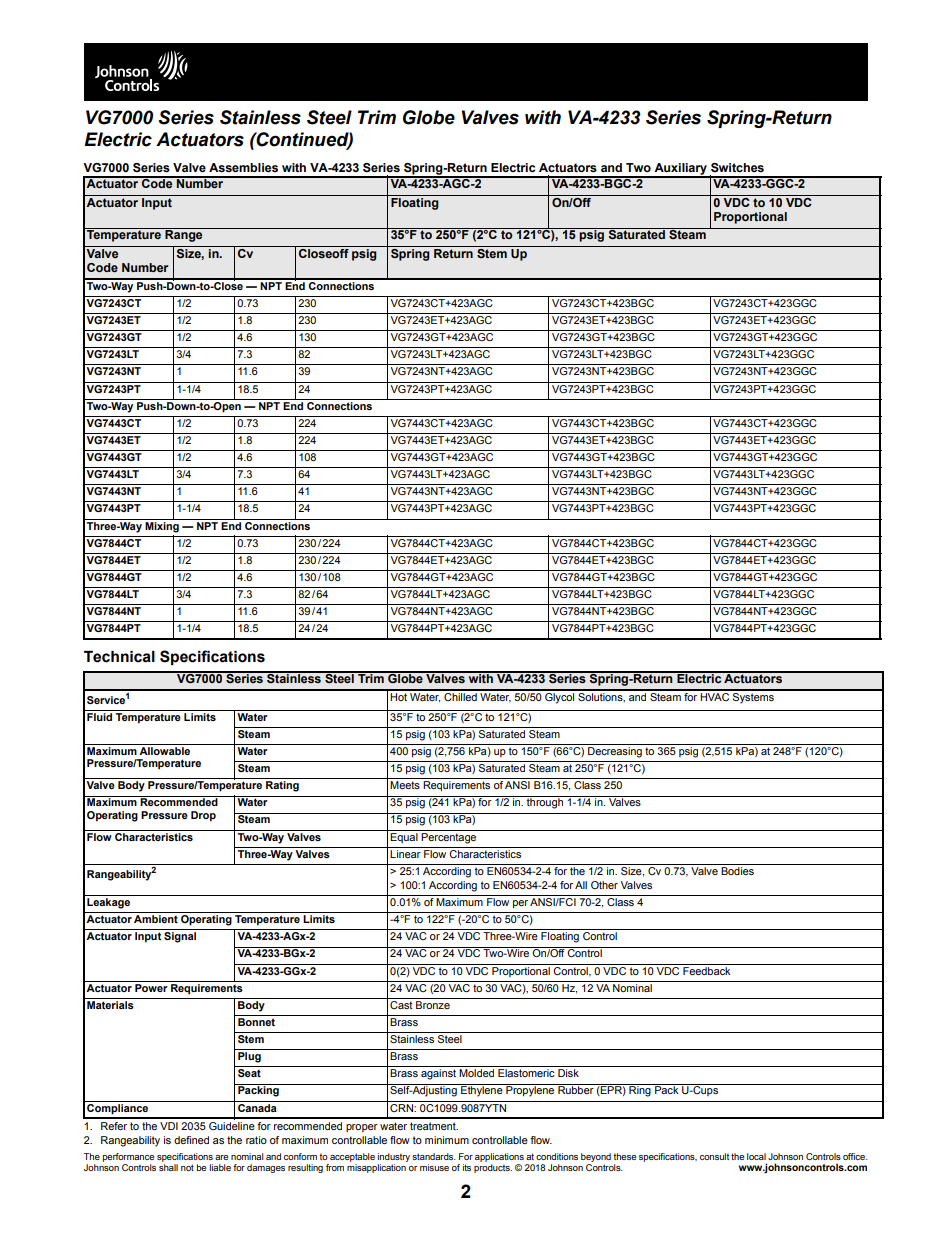  I want to click on Technical, so click(119, 657).
